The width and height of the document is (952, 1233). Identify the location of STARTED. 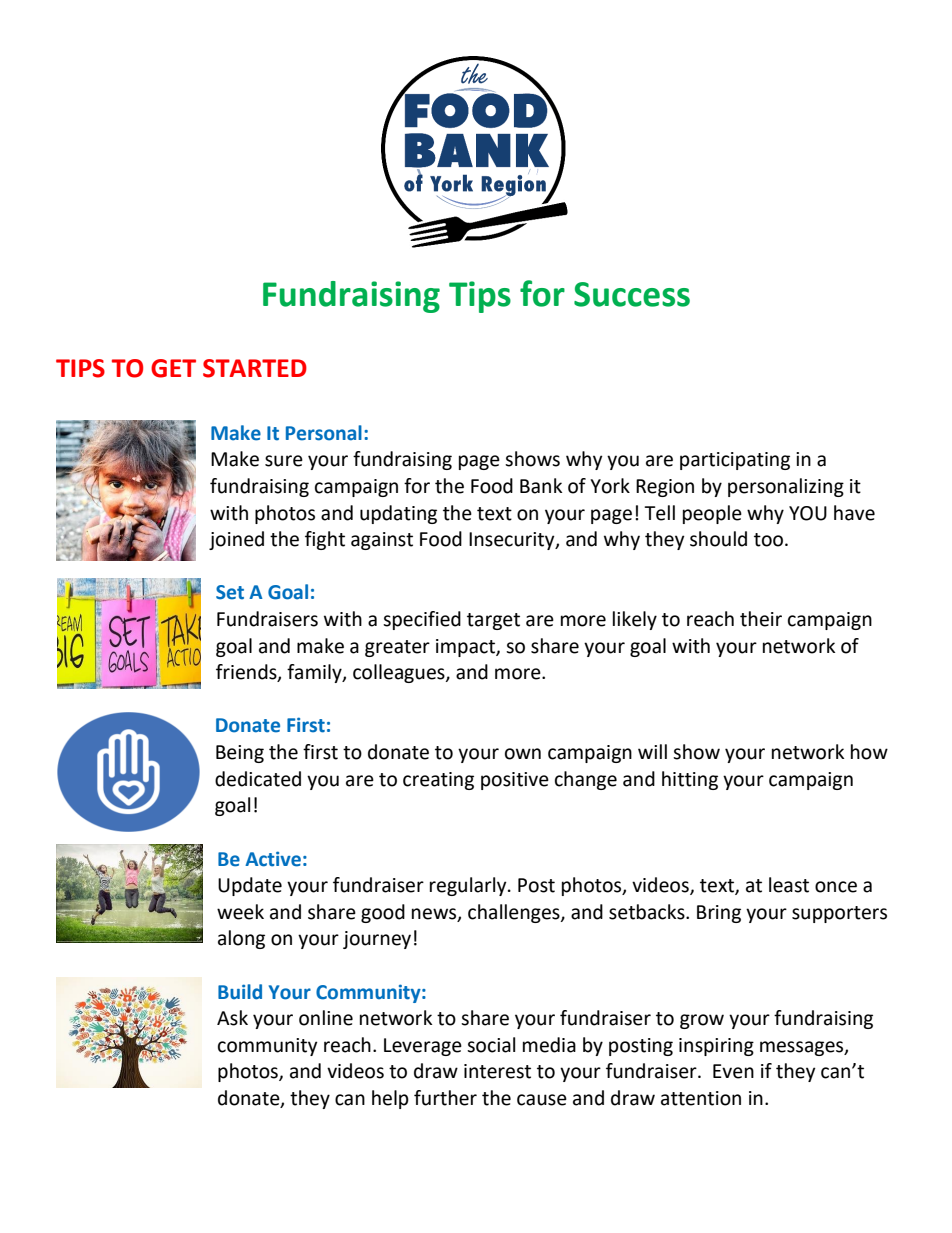
(255, 368).
